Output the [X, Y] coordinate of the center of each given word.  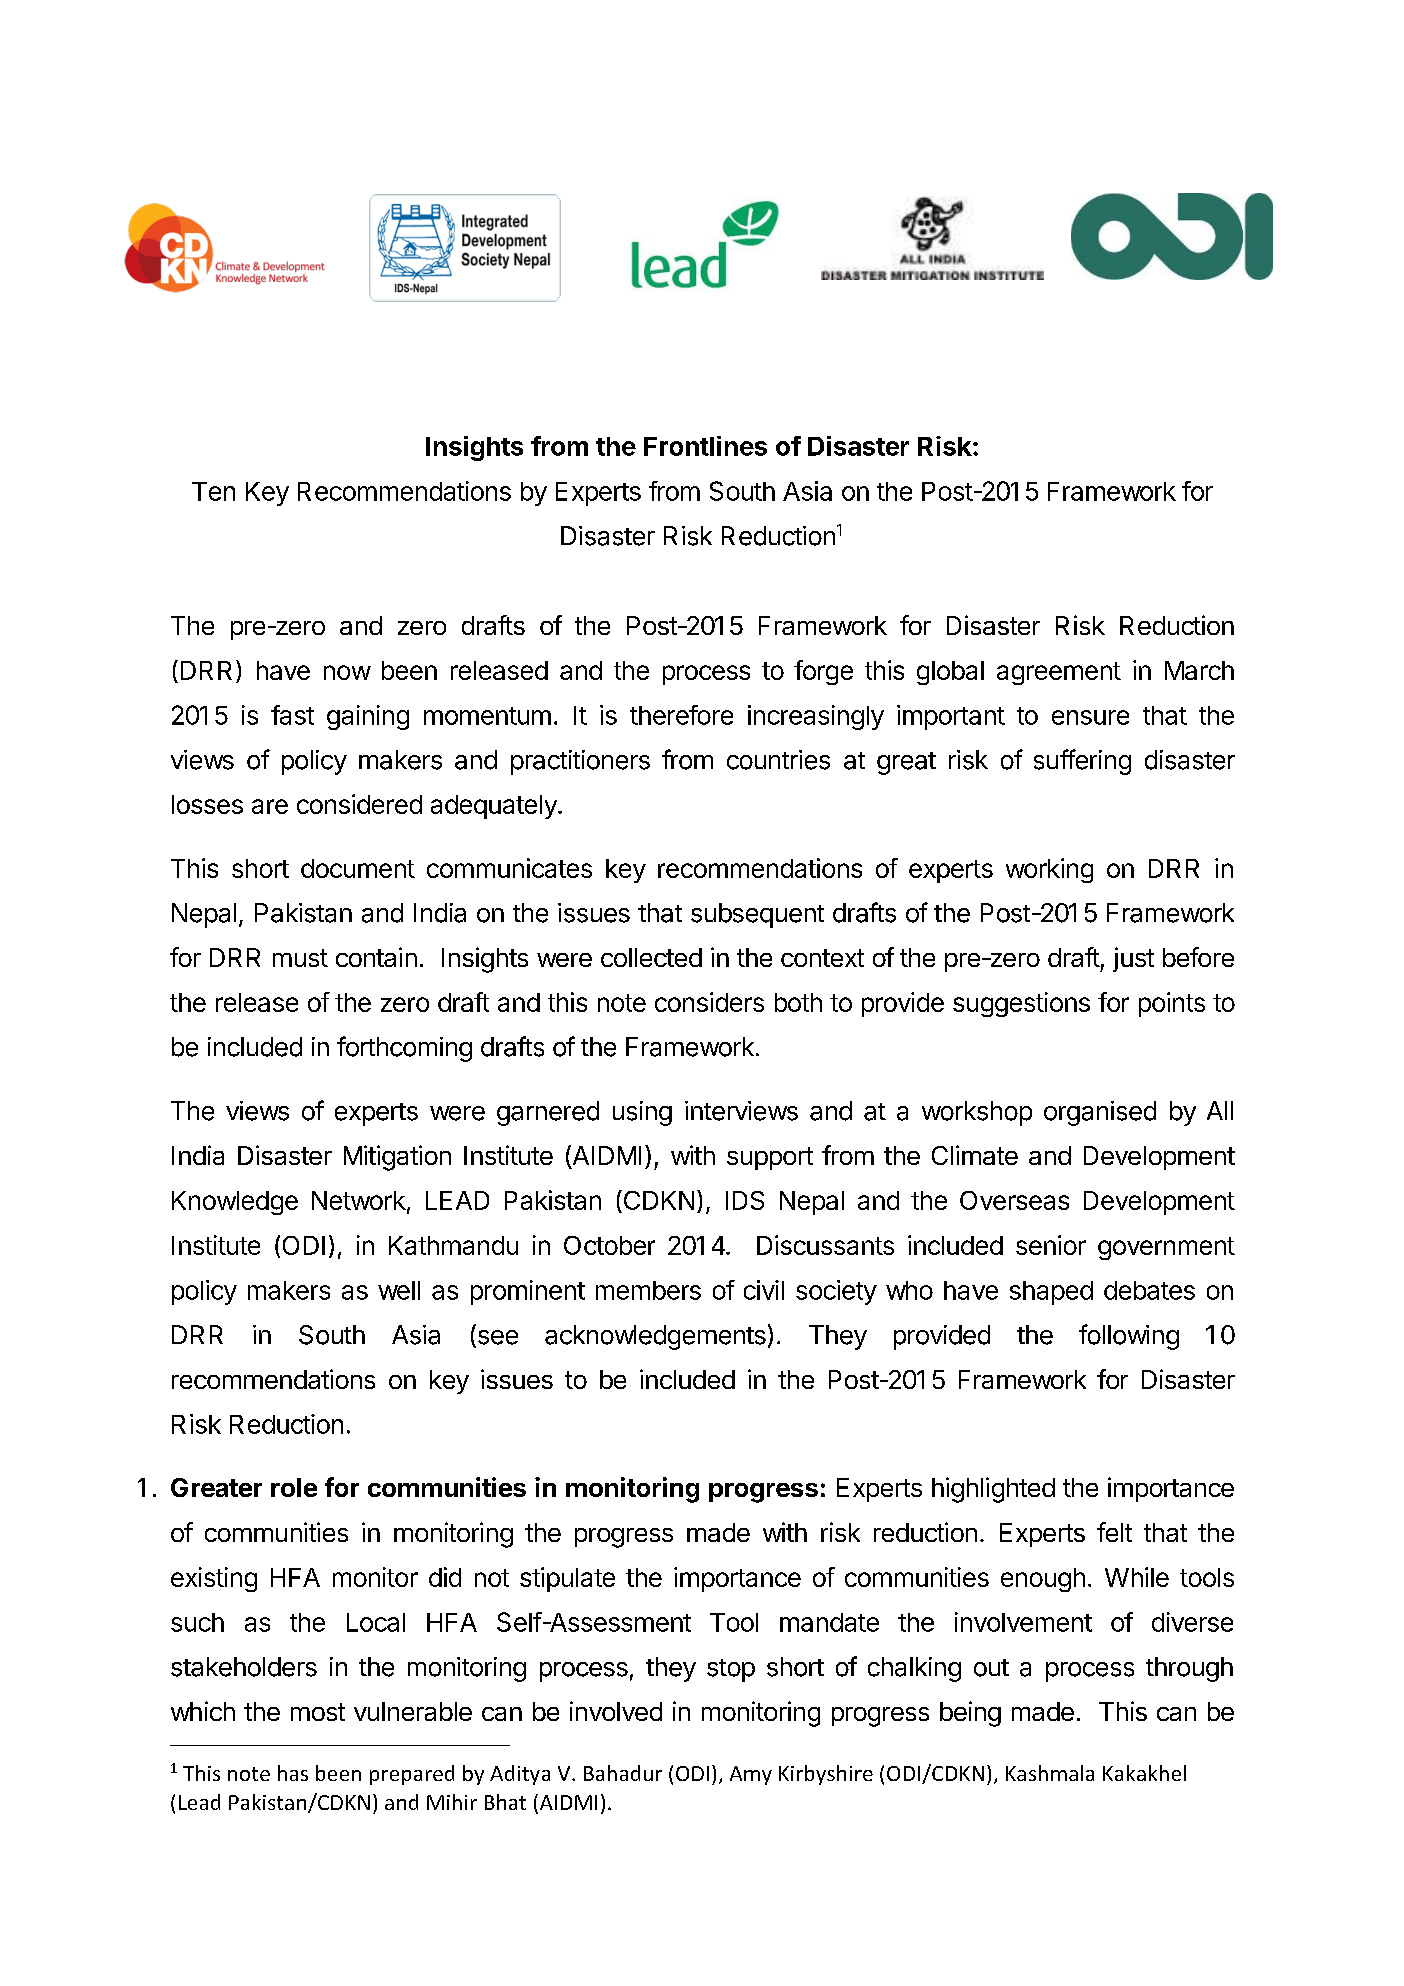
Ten [213, 491]
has [293, 1773]
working [1049, 870]
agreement [1059, 673]
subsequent [757, 915]
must [300, 958]
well [399, 1290]
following [1129, 1337]
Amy [751, 1775]
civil [764, 1290]
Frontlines [705, 446]
